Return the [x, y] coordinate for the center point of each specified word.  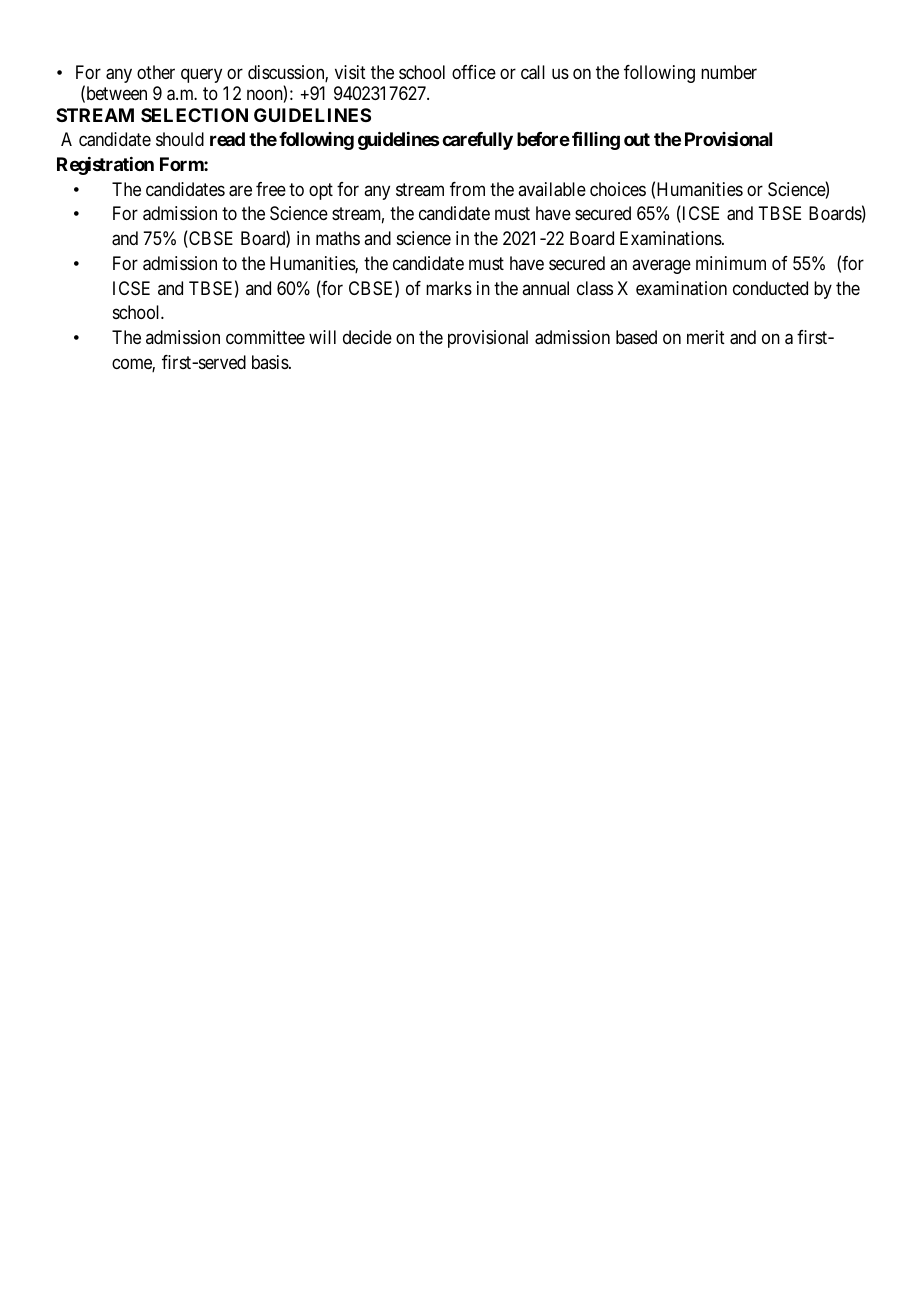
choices [618, 189]
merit [706, 337]
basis [271, 362]
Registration [105, 166]
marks [449, 288]
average [661, 266]
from [467, 189]
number [729, 72]
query [201, 75]
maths [338, 238]
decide [367, 337]
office [474, 72]
